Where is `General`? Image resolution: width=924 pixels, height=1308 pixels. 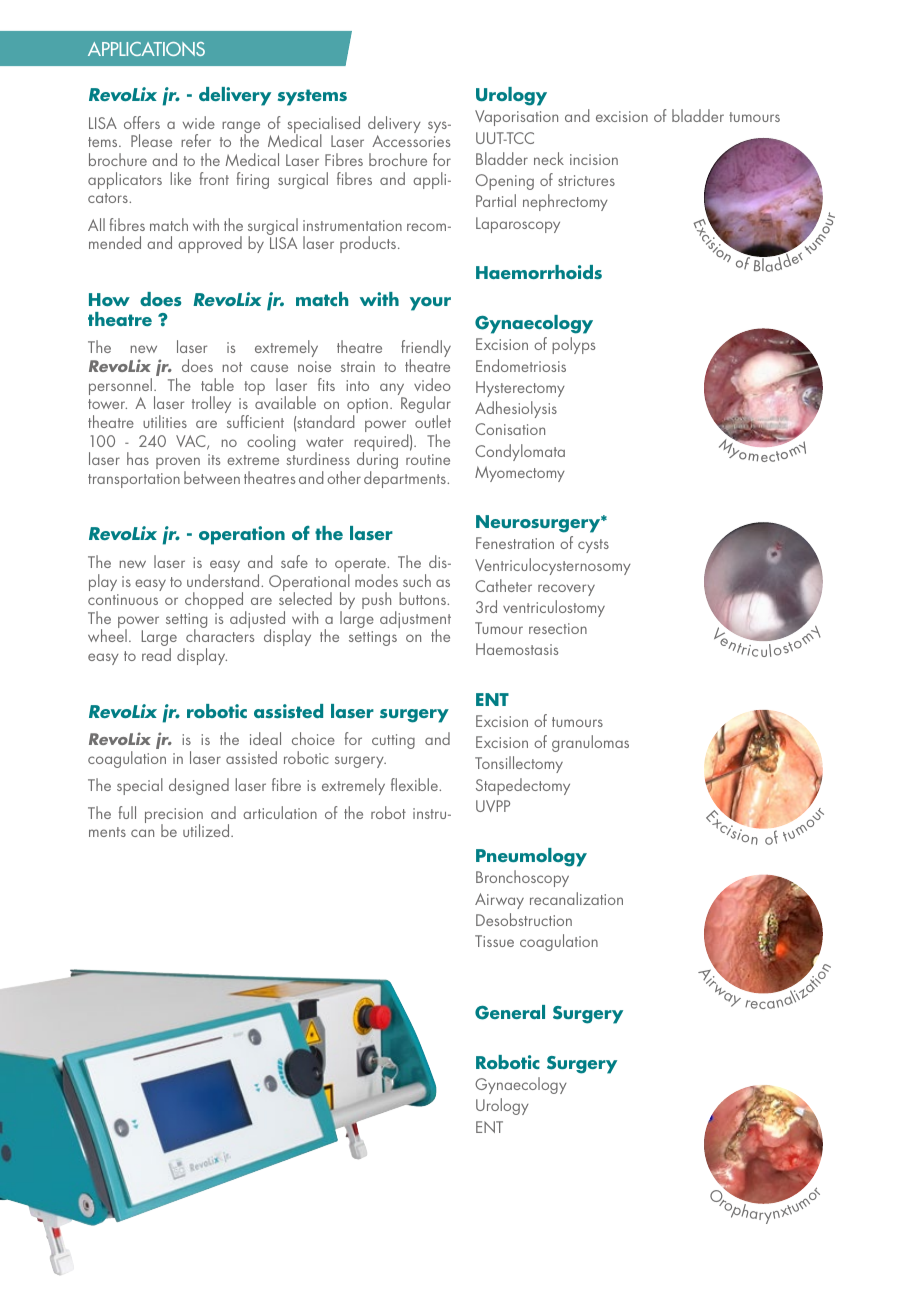 General is located at coordinates (510, 1012).
